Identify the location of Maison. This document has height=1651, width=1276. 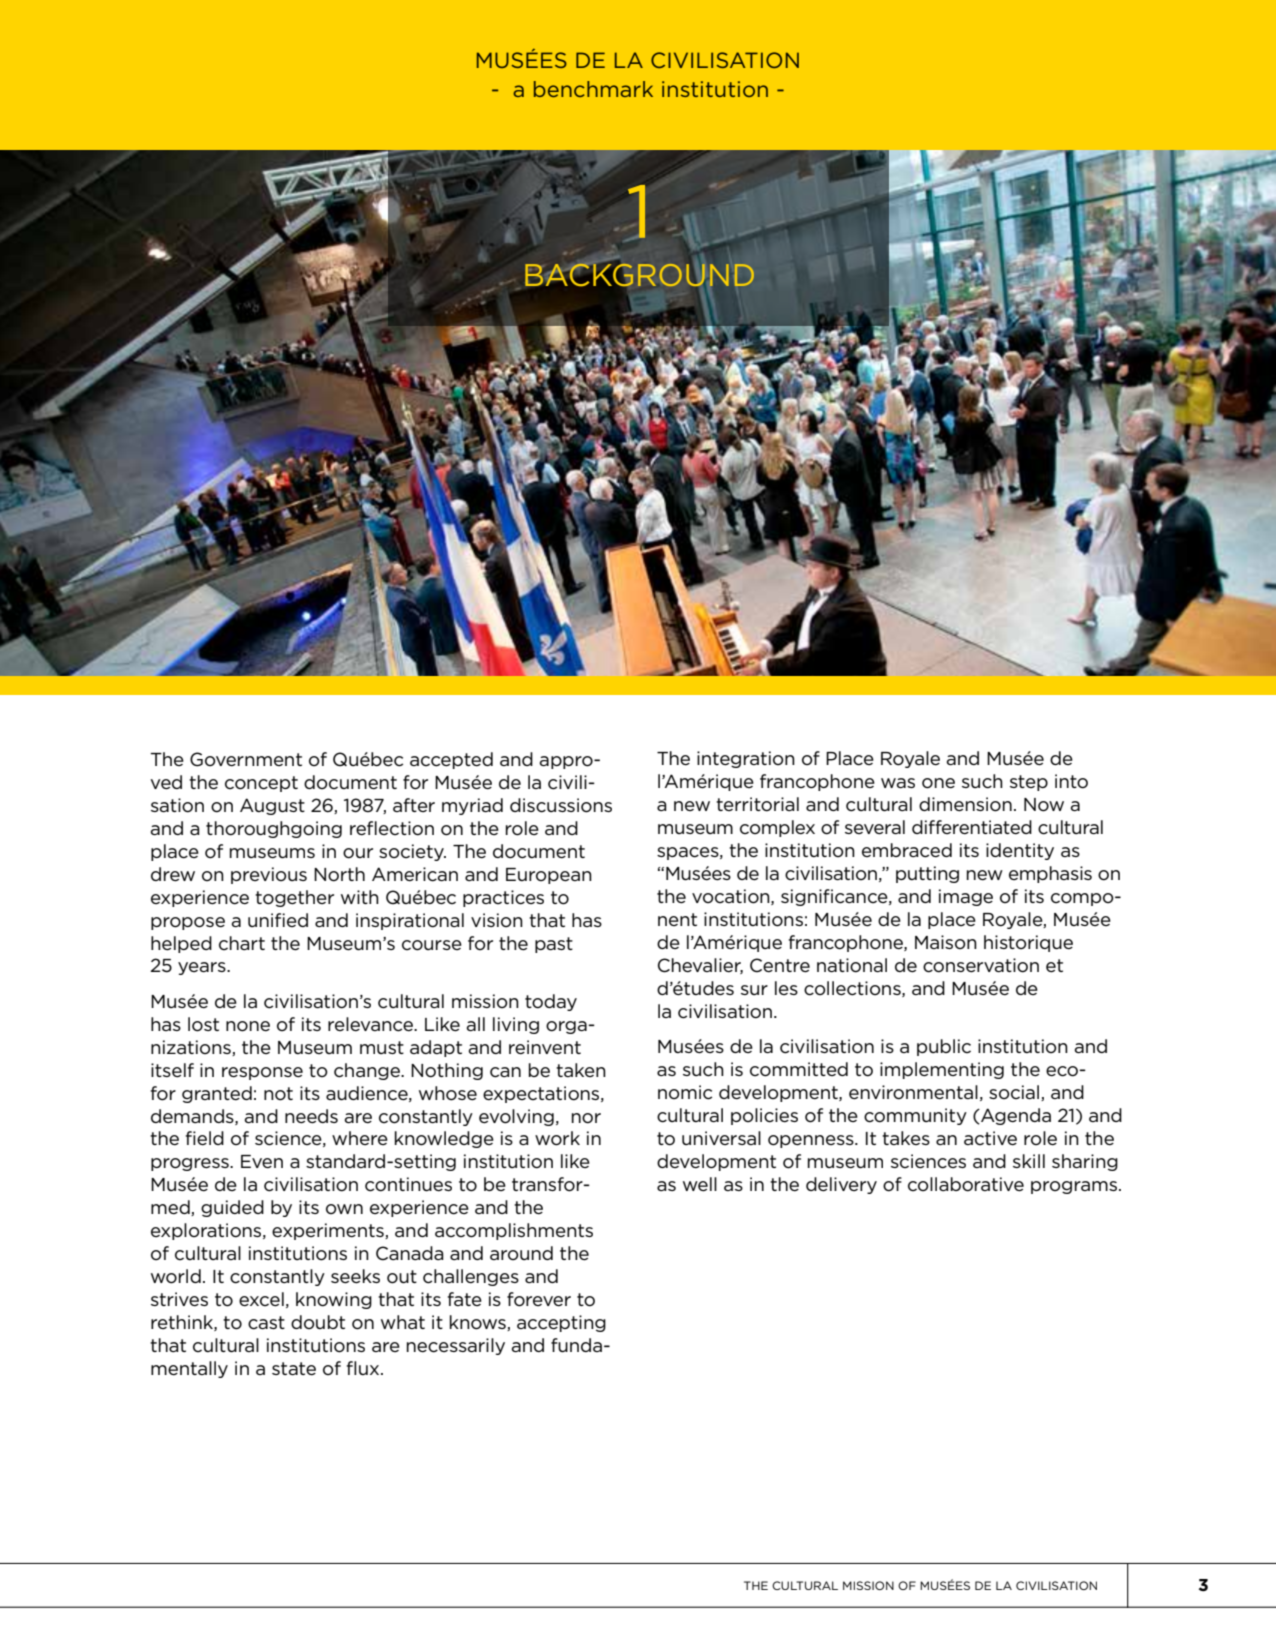
(946, 942).
